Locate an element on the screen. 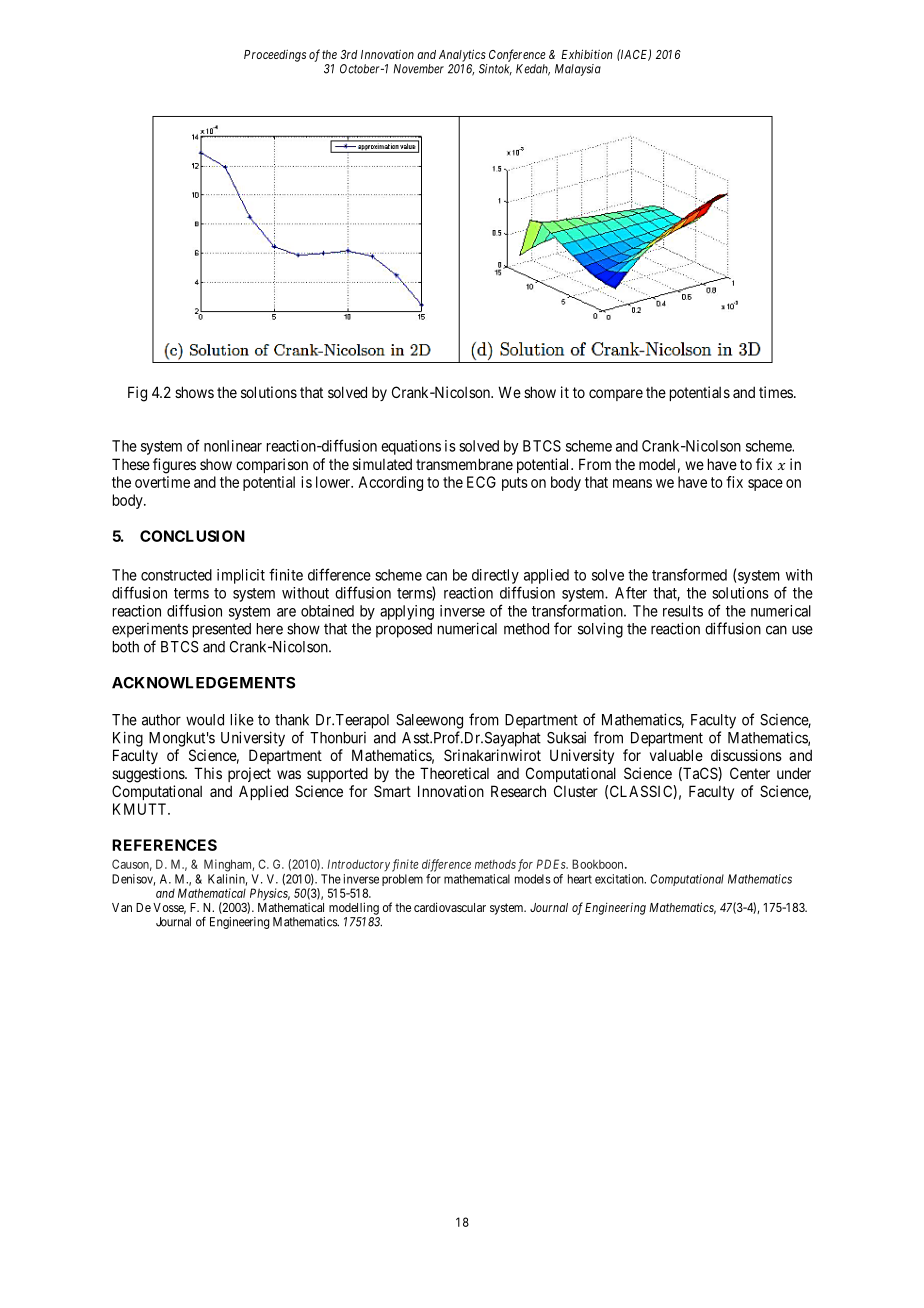 The width and height of the screenshot is (924, 1308). times is located at coordinates (776, 392).
